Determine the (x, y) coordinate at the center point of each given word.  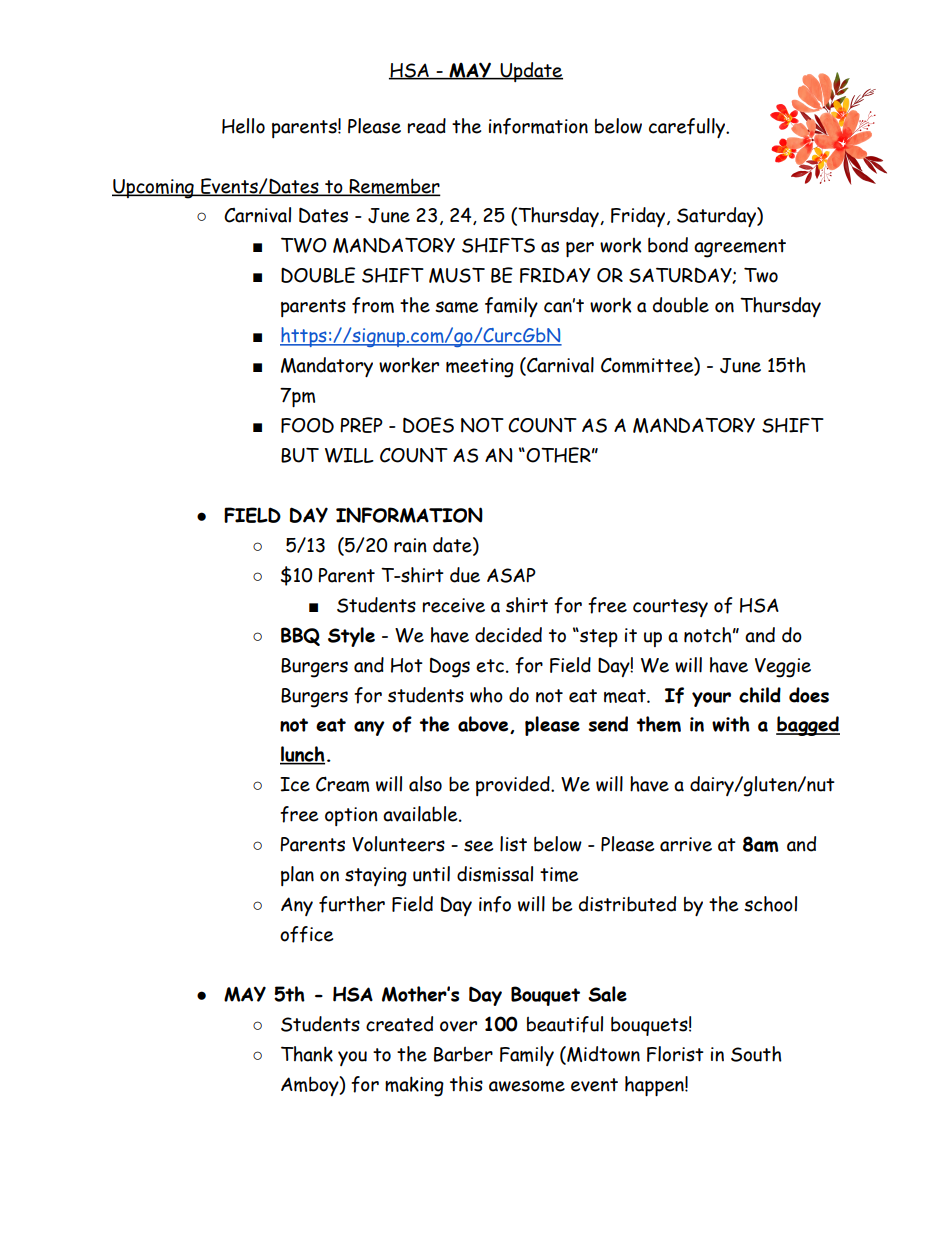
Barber (463, 1054)
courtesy (670, 608)
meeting (480, 368)
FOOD (307, 425)
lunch (302, 755)
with (731, 724)
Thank (307, 1054)
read (427, 126)
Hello (243, 126)
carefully (688, 128)
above (484, 725)
